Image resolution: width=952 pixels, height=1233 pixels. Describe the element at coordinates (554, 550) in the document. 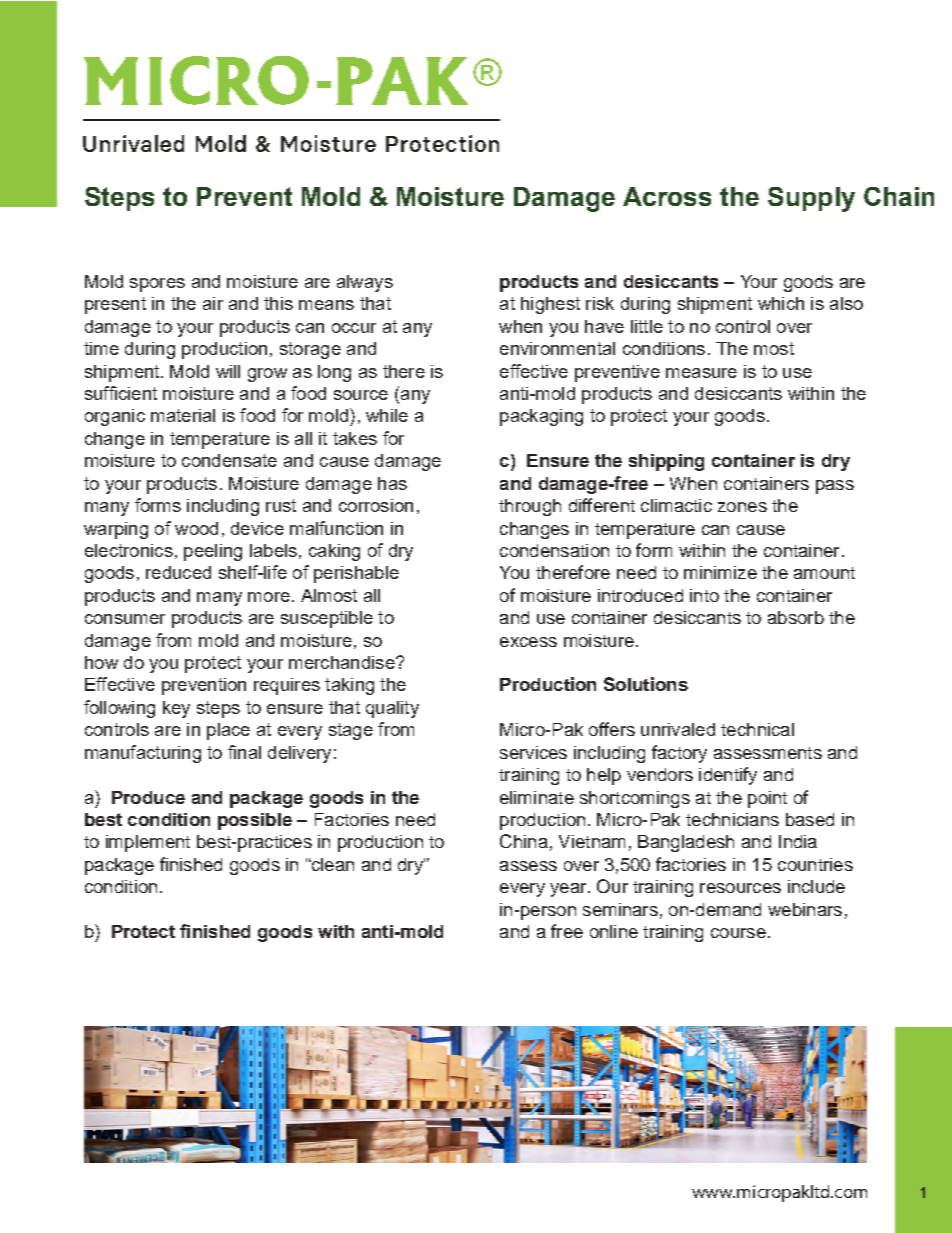

I see `condensation` at that location.
